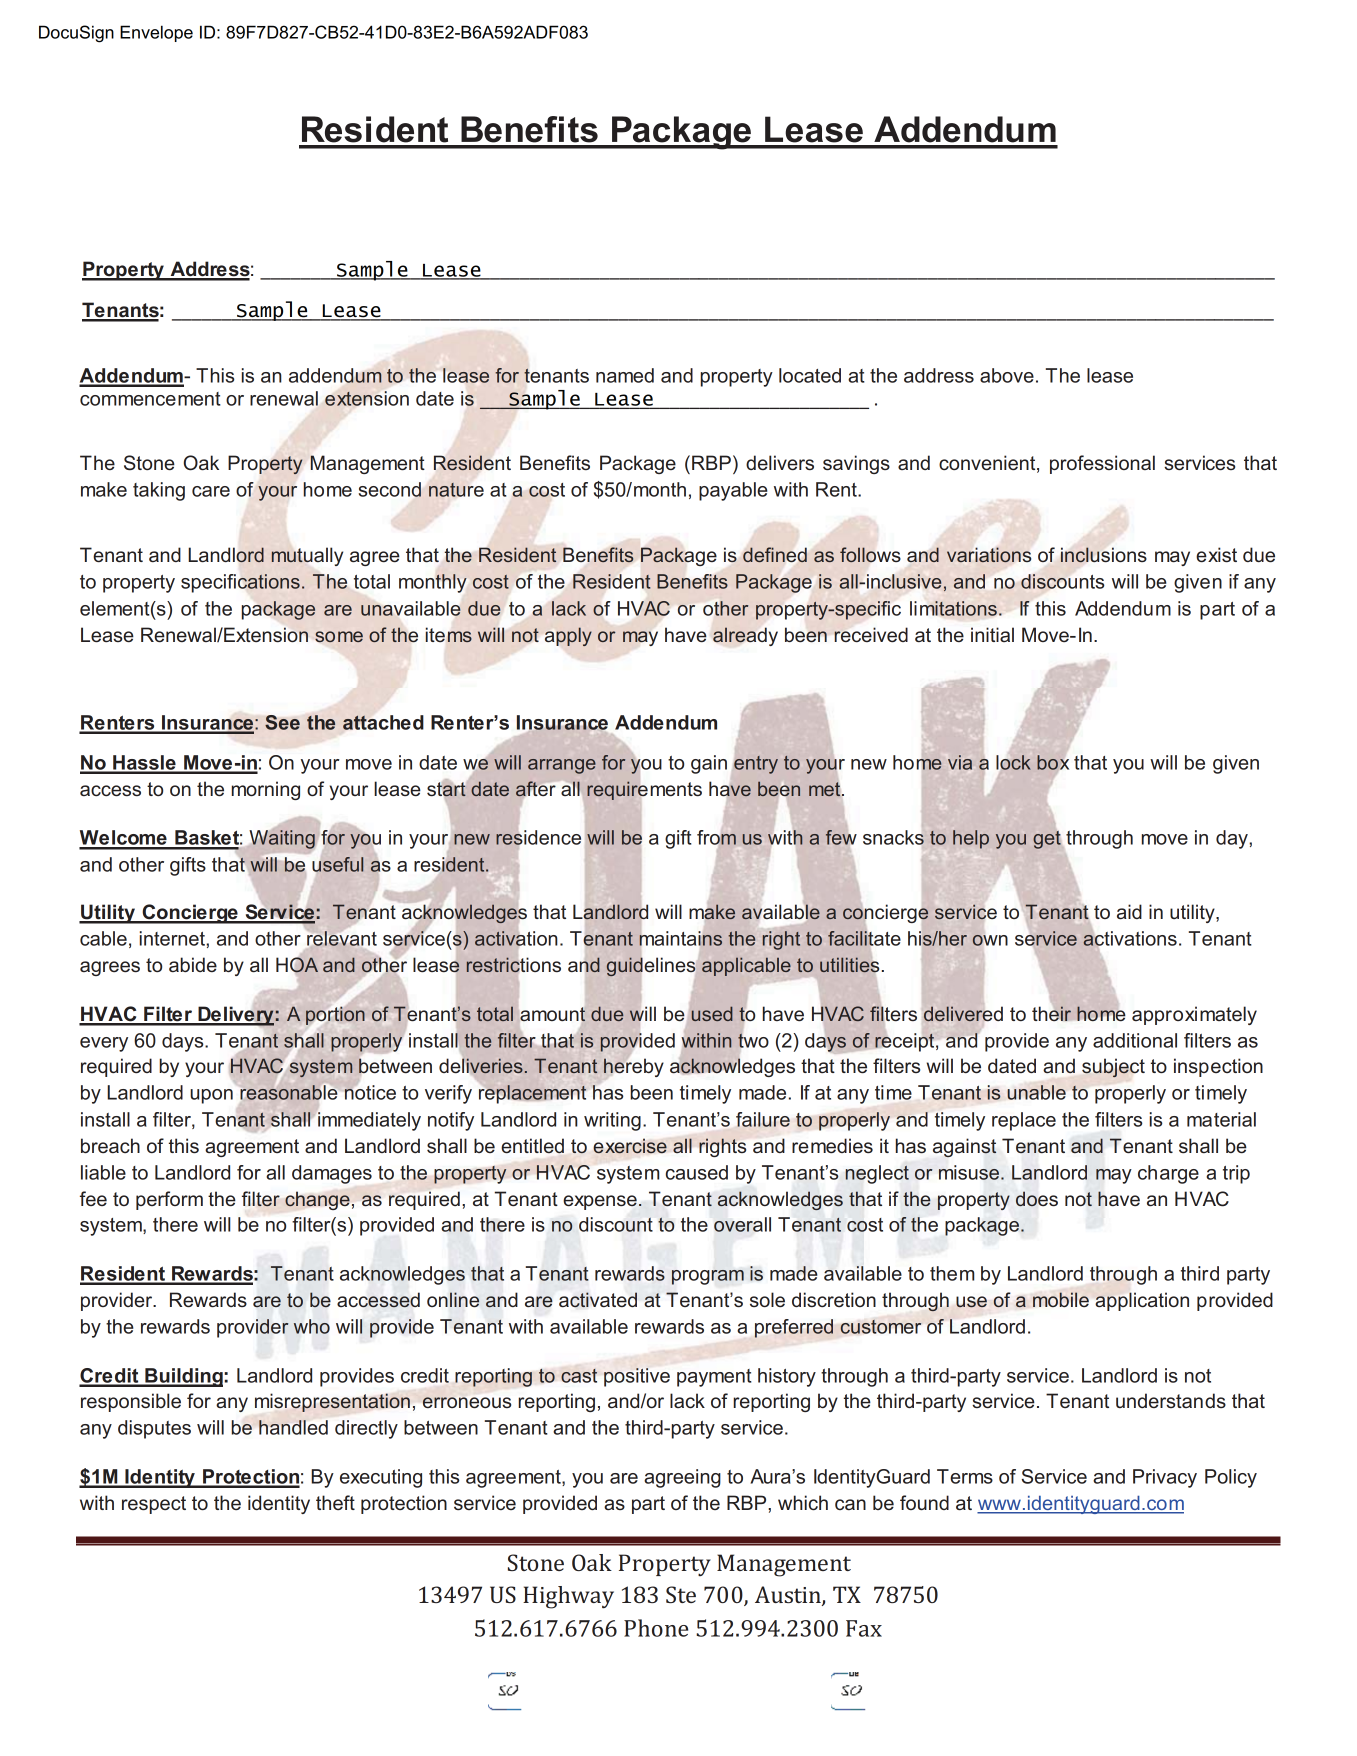 The width and height of the screenshot is (1357, 1756). I want to click on aid, so click(1129, 911).
